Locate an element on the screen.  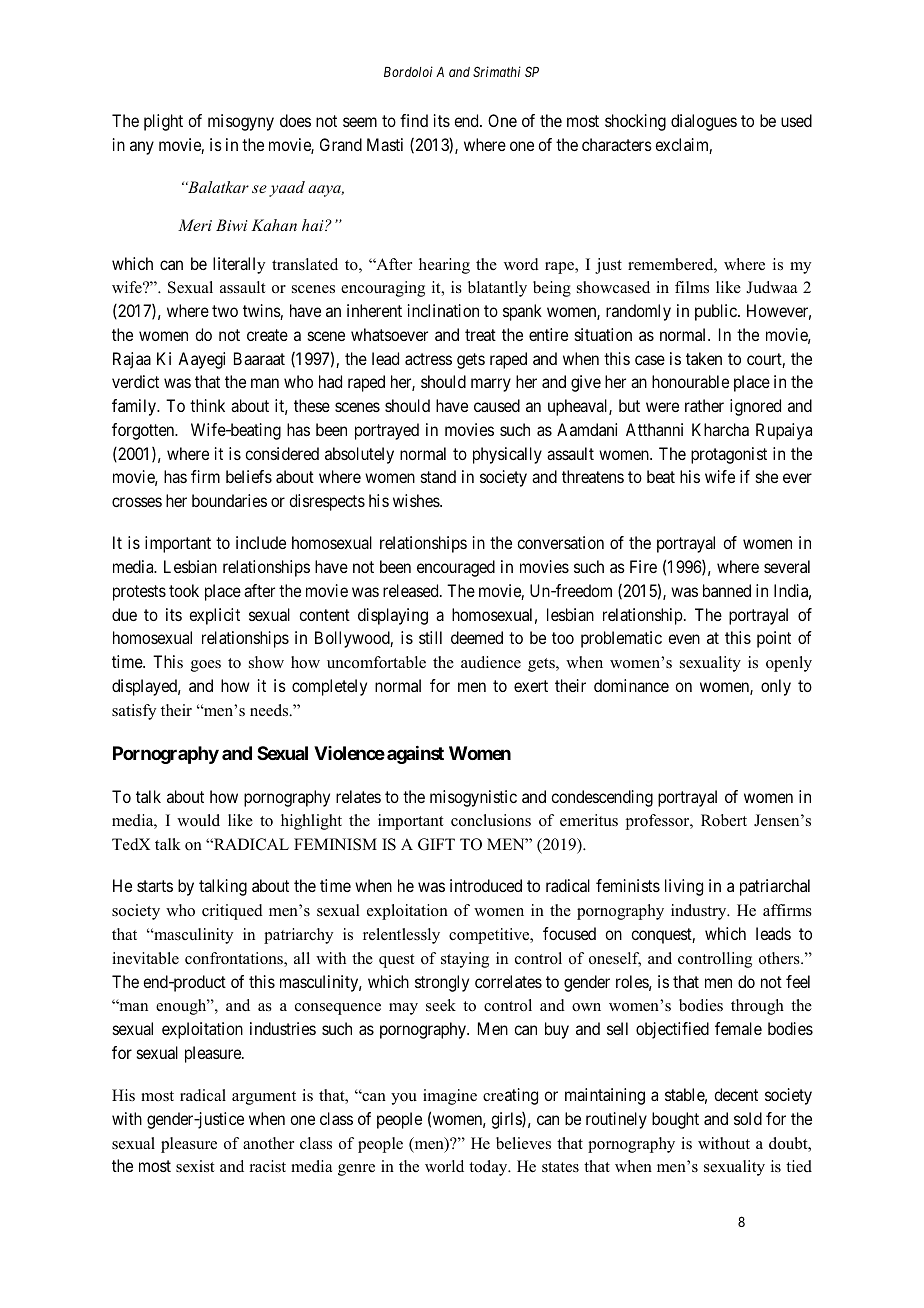
even is located at coordinates (684, 639).
